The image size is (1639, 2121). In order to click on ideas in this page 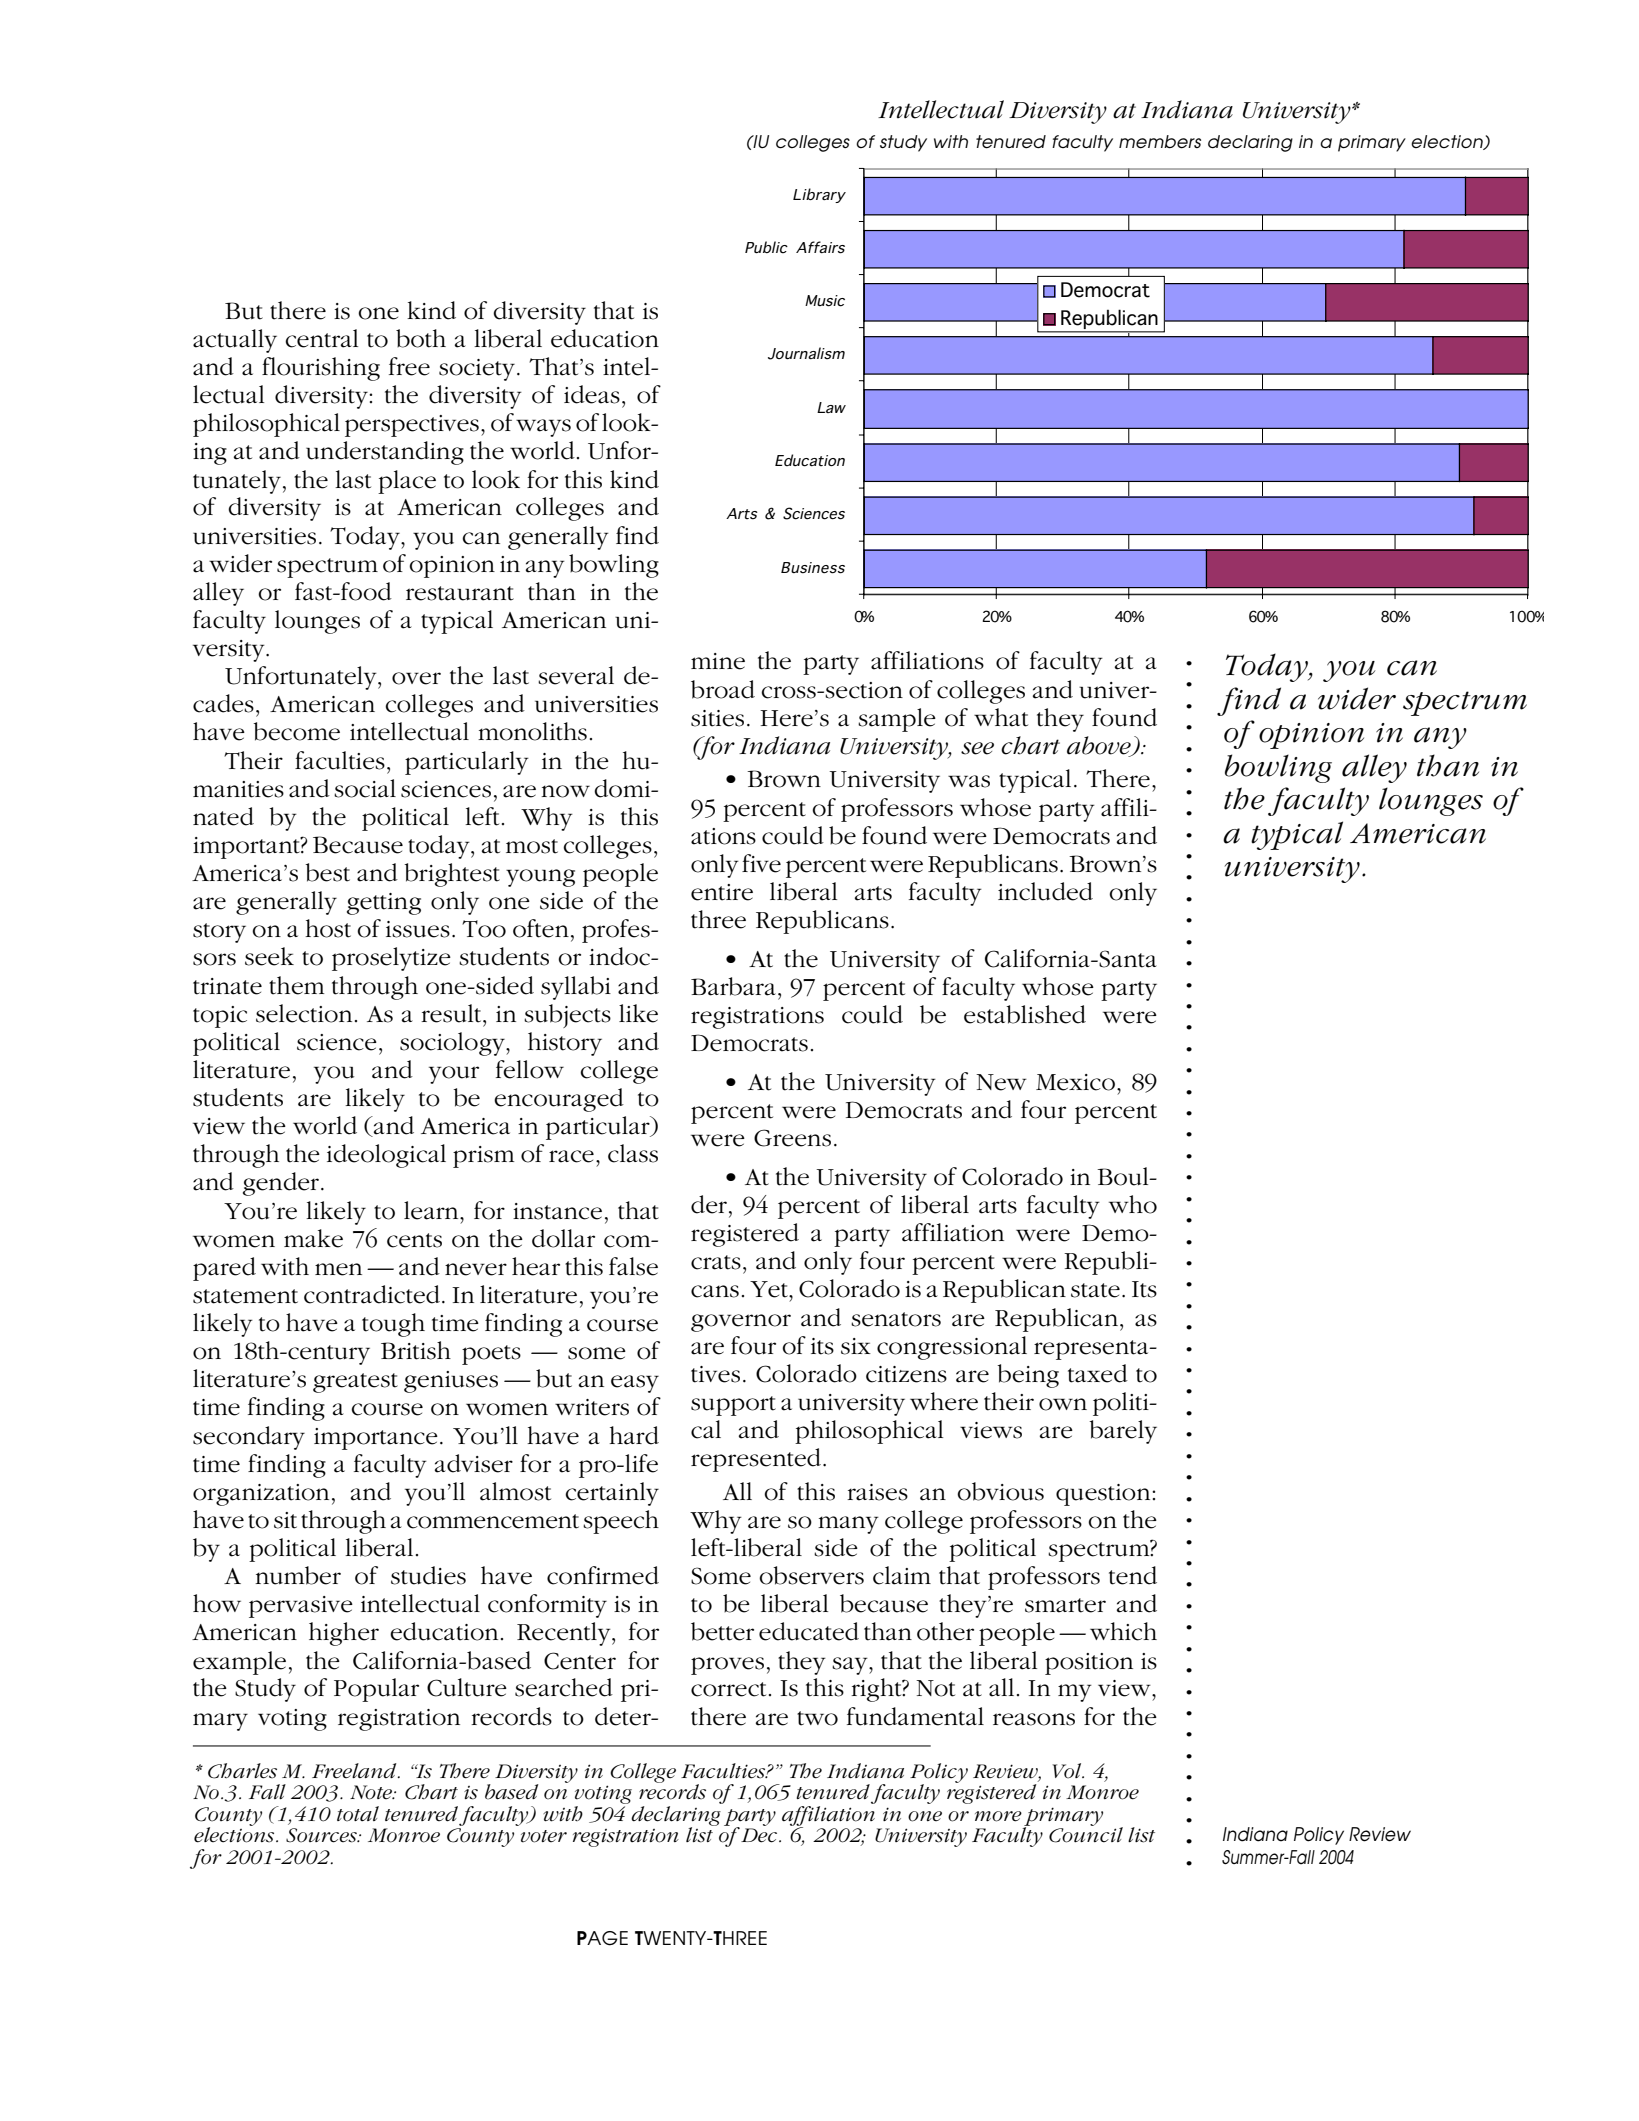, I will do `click(592, 394)`.
